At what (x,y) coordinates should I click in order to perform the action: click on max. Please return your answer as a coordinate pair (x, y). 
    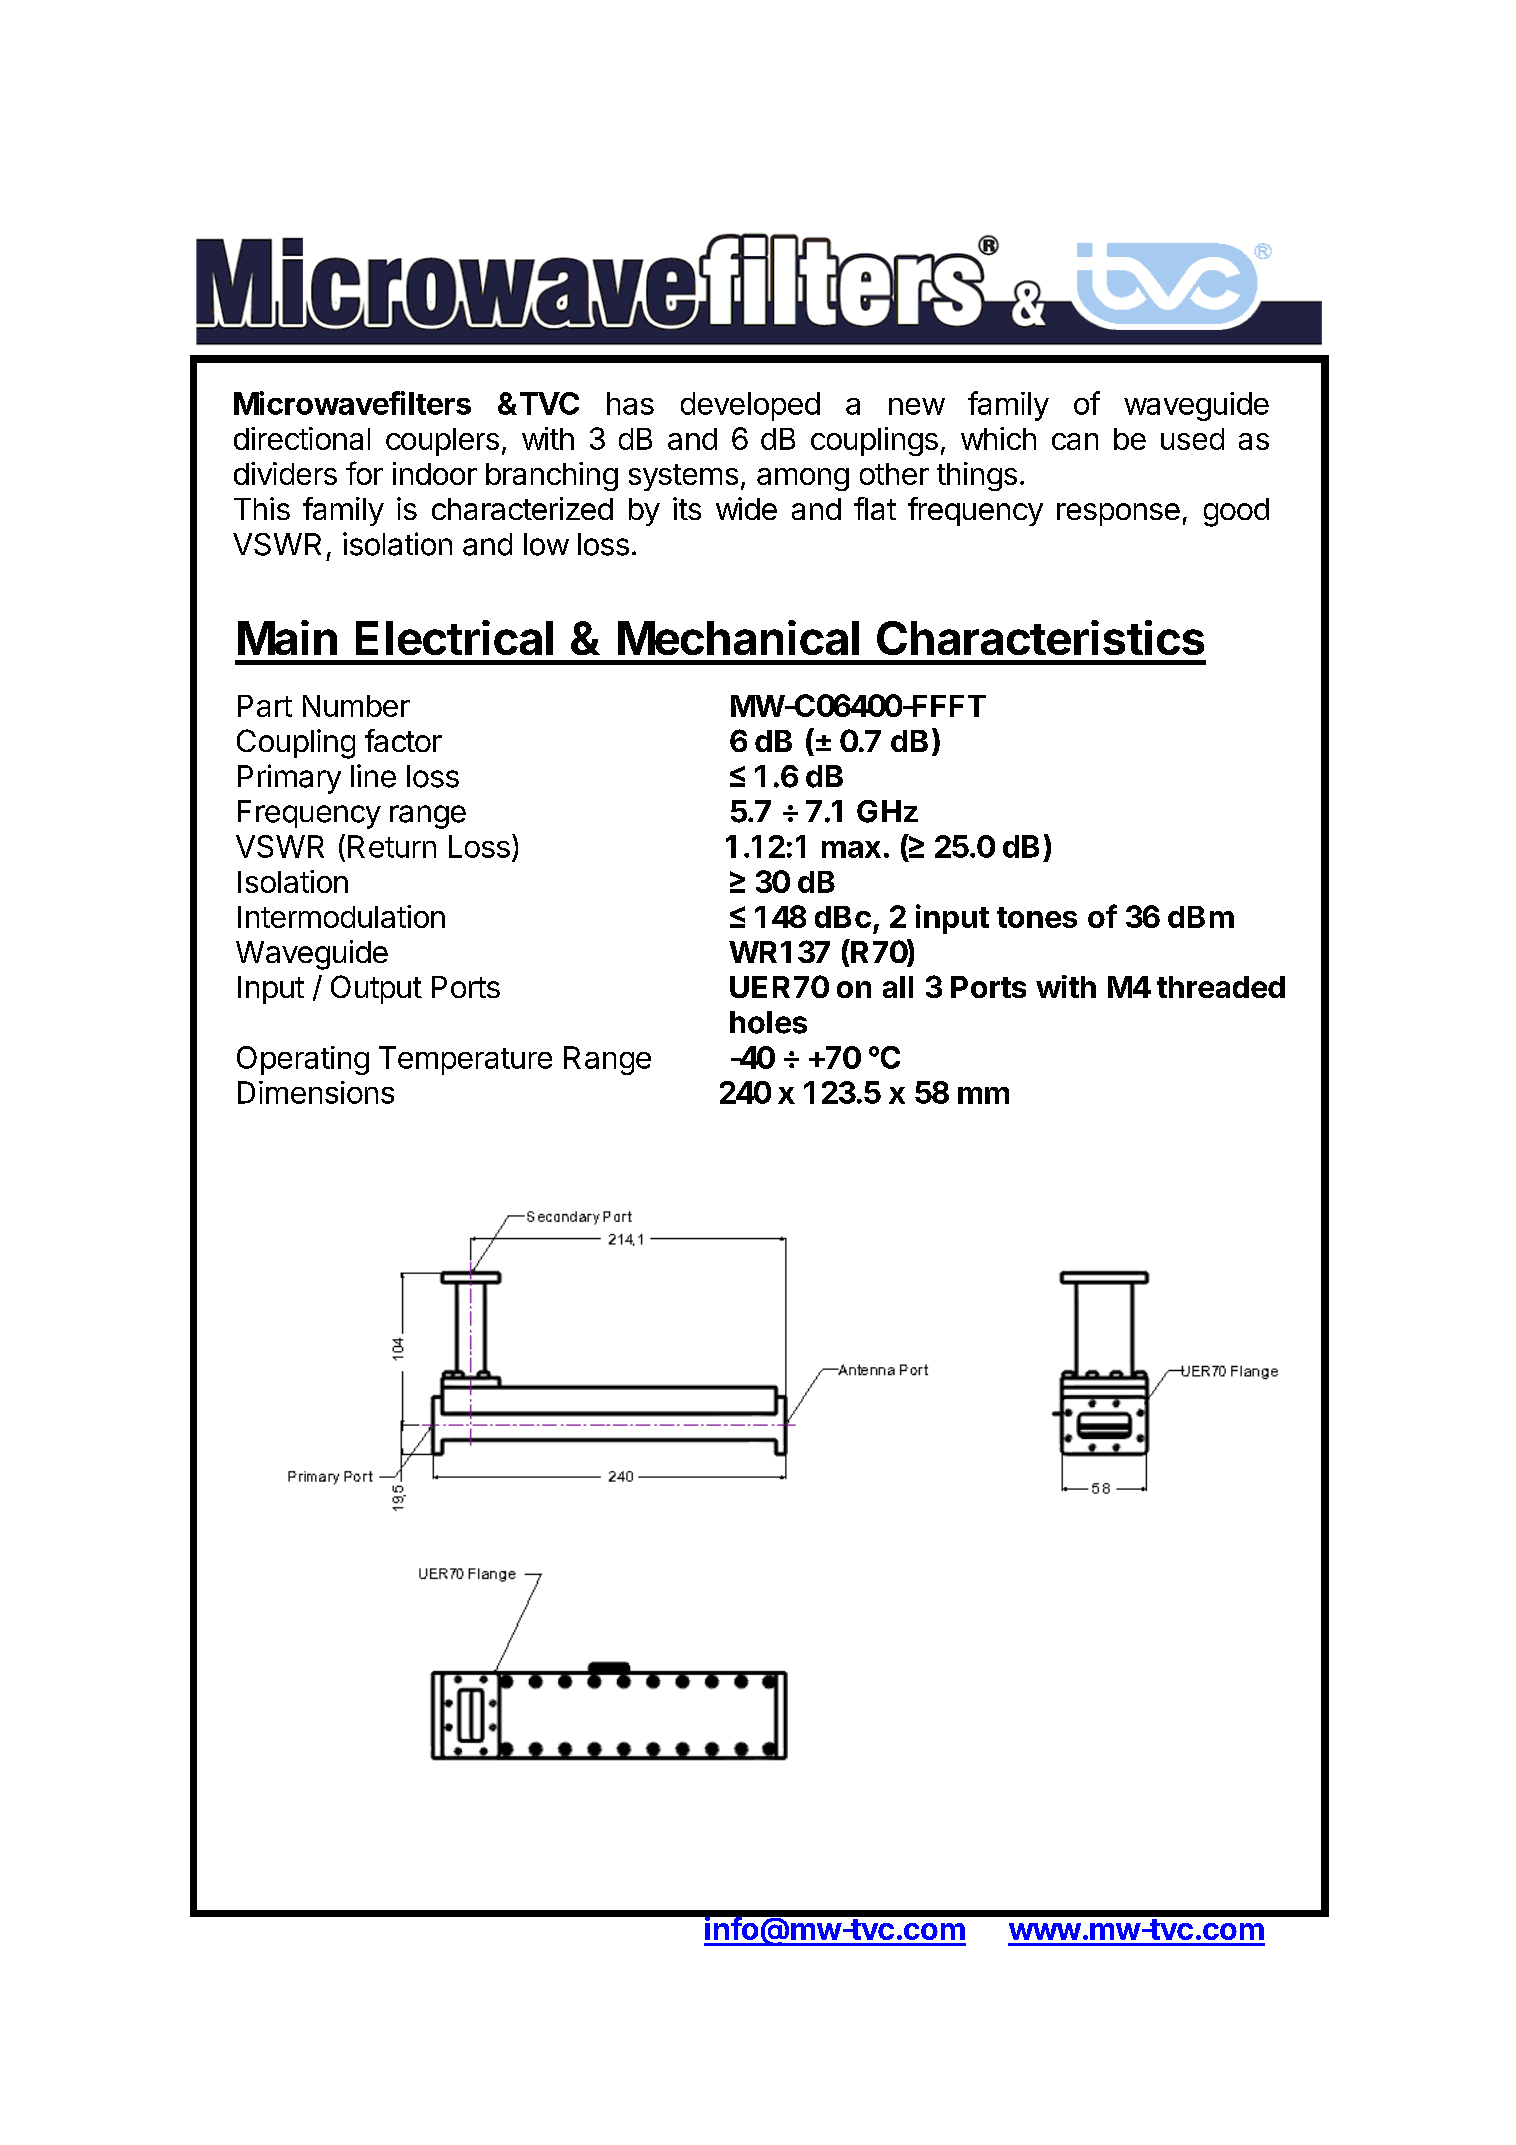
    Looking at the image, I should click on (851, 849).
